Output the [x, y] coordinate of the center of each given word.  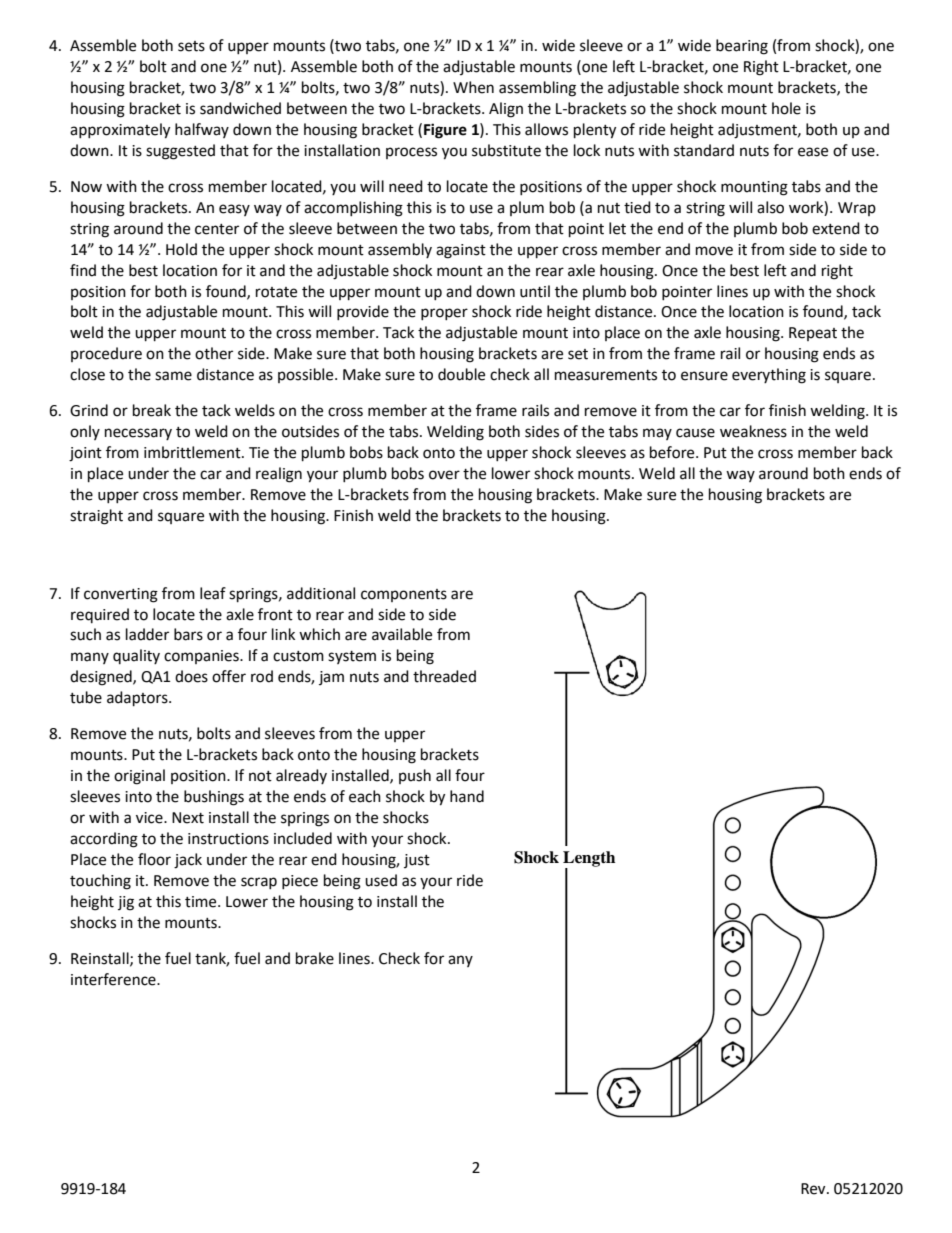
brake [315, 958]
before [673, 452]
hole [786, 108]
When [473, 87]
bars [188, 634]
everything [769, 376]
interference [114, 979]
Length [589, 860]
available [402, 634]
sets [191, 46]
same [173, 376]
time [202, 902]
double [461, 374]
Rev [814, 1189]
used [381, 880]
